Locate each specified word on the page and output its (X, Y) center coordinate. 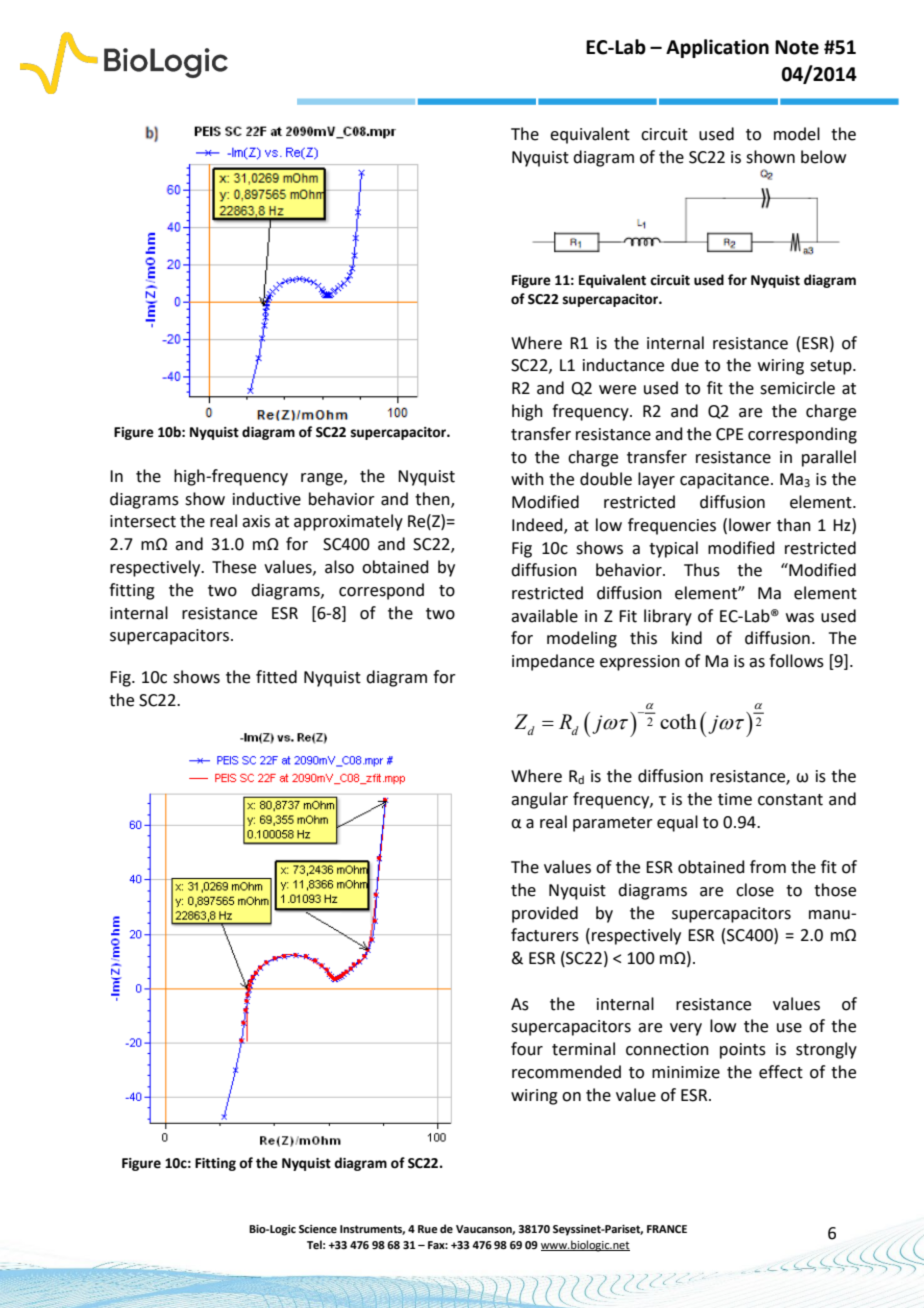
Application (717, 48)
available (544, 616)
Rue (428, 1229)
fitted (276, 677)
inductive (267, 499)
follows (796, 661)
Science (318, 1229)
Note (797, 47)
